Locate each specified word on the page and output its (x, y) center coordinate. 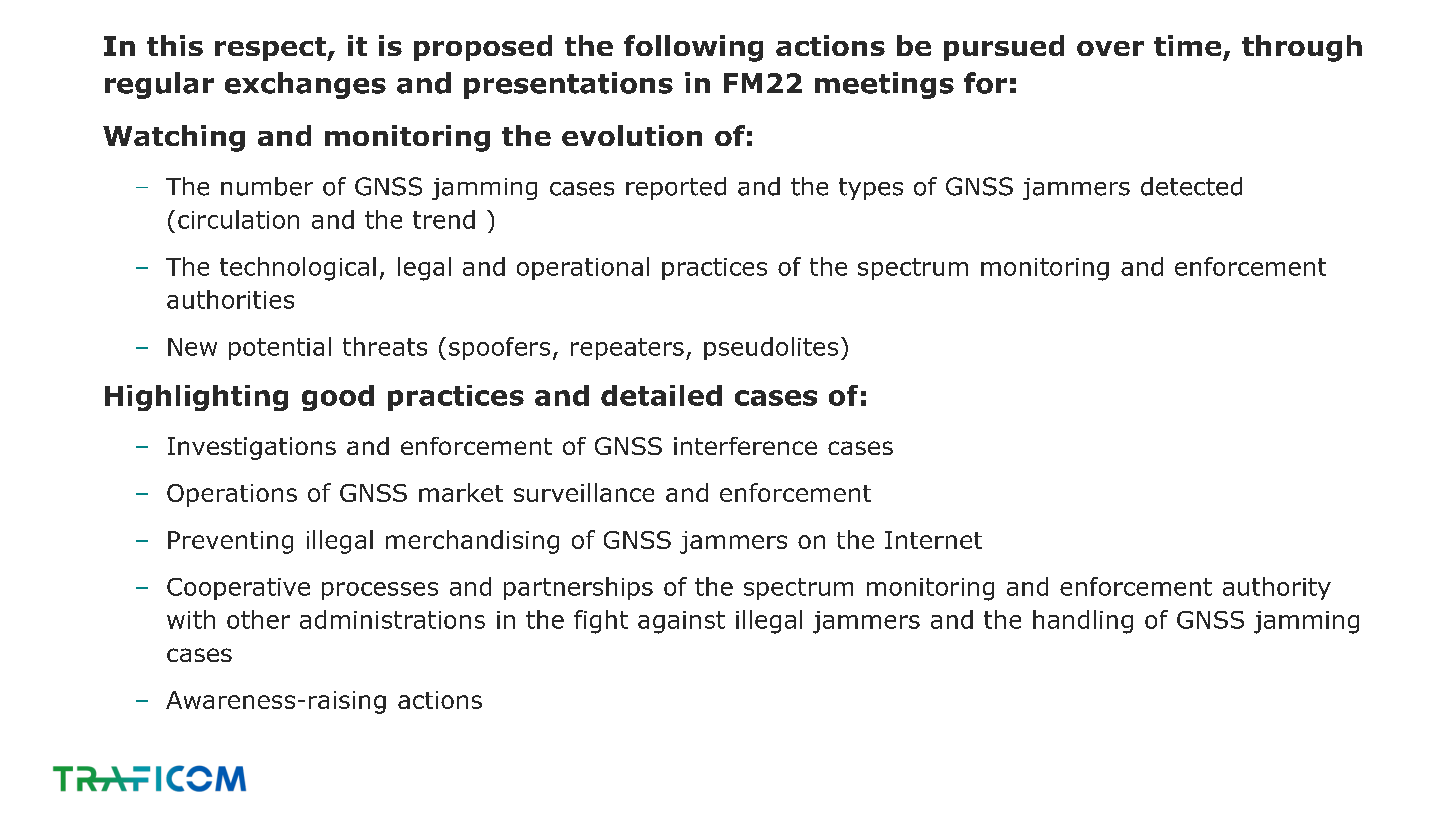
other (258, 619)
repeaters (627, 349)
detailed (661, 395)
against (681, 622)
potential (280, 348)
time (1187, 45)
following (693, 48)
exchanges (305, 85)
